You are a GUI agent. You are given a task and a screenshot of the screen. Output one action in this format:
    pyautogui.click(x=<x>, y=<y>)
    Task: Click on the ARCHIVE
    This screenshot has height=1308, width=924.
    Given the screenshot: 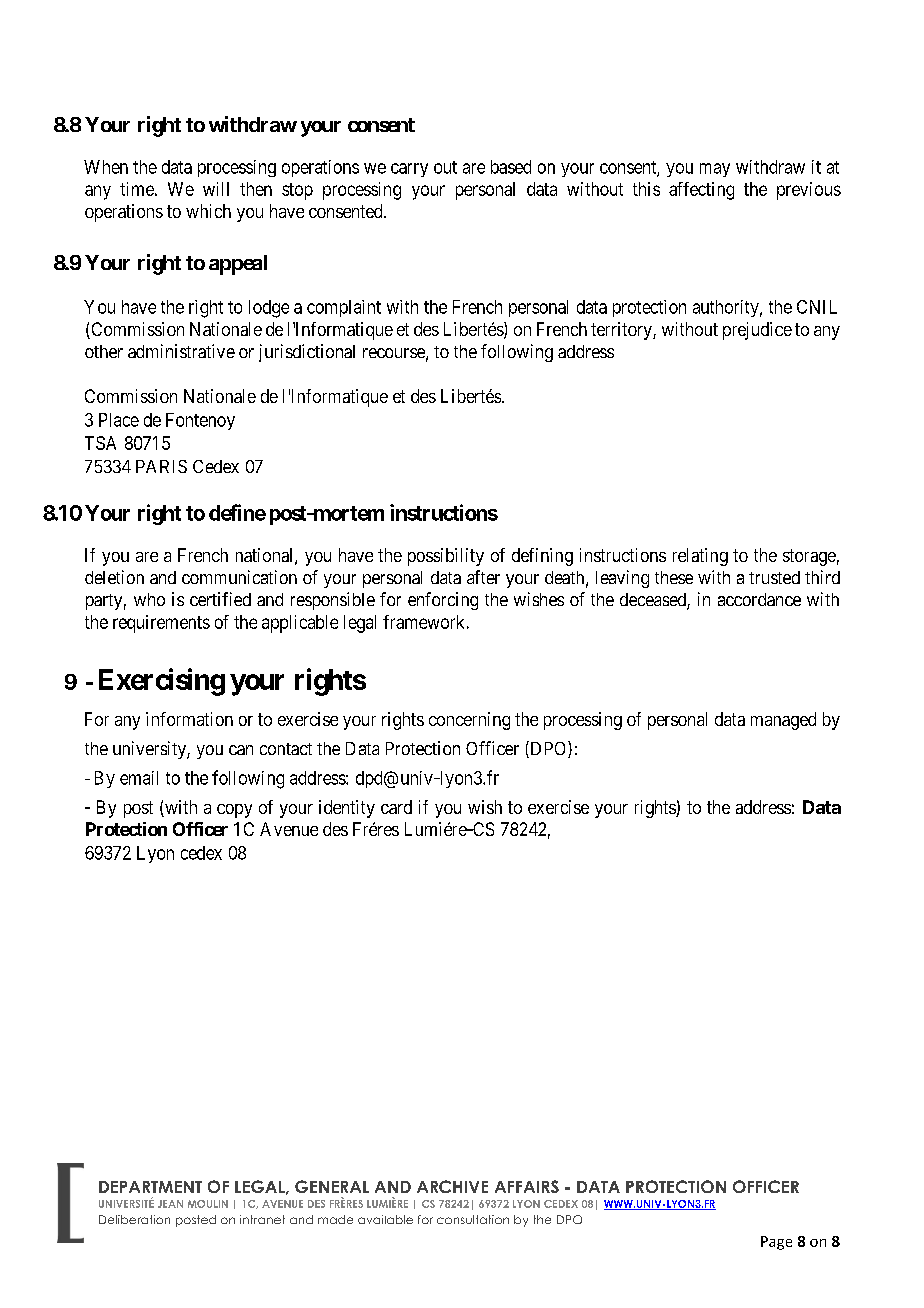 What is the action you would take?
    pyautogui.click(x=452, y=1186)
